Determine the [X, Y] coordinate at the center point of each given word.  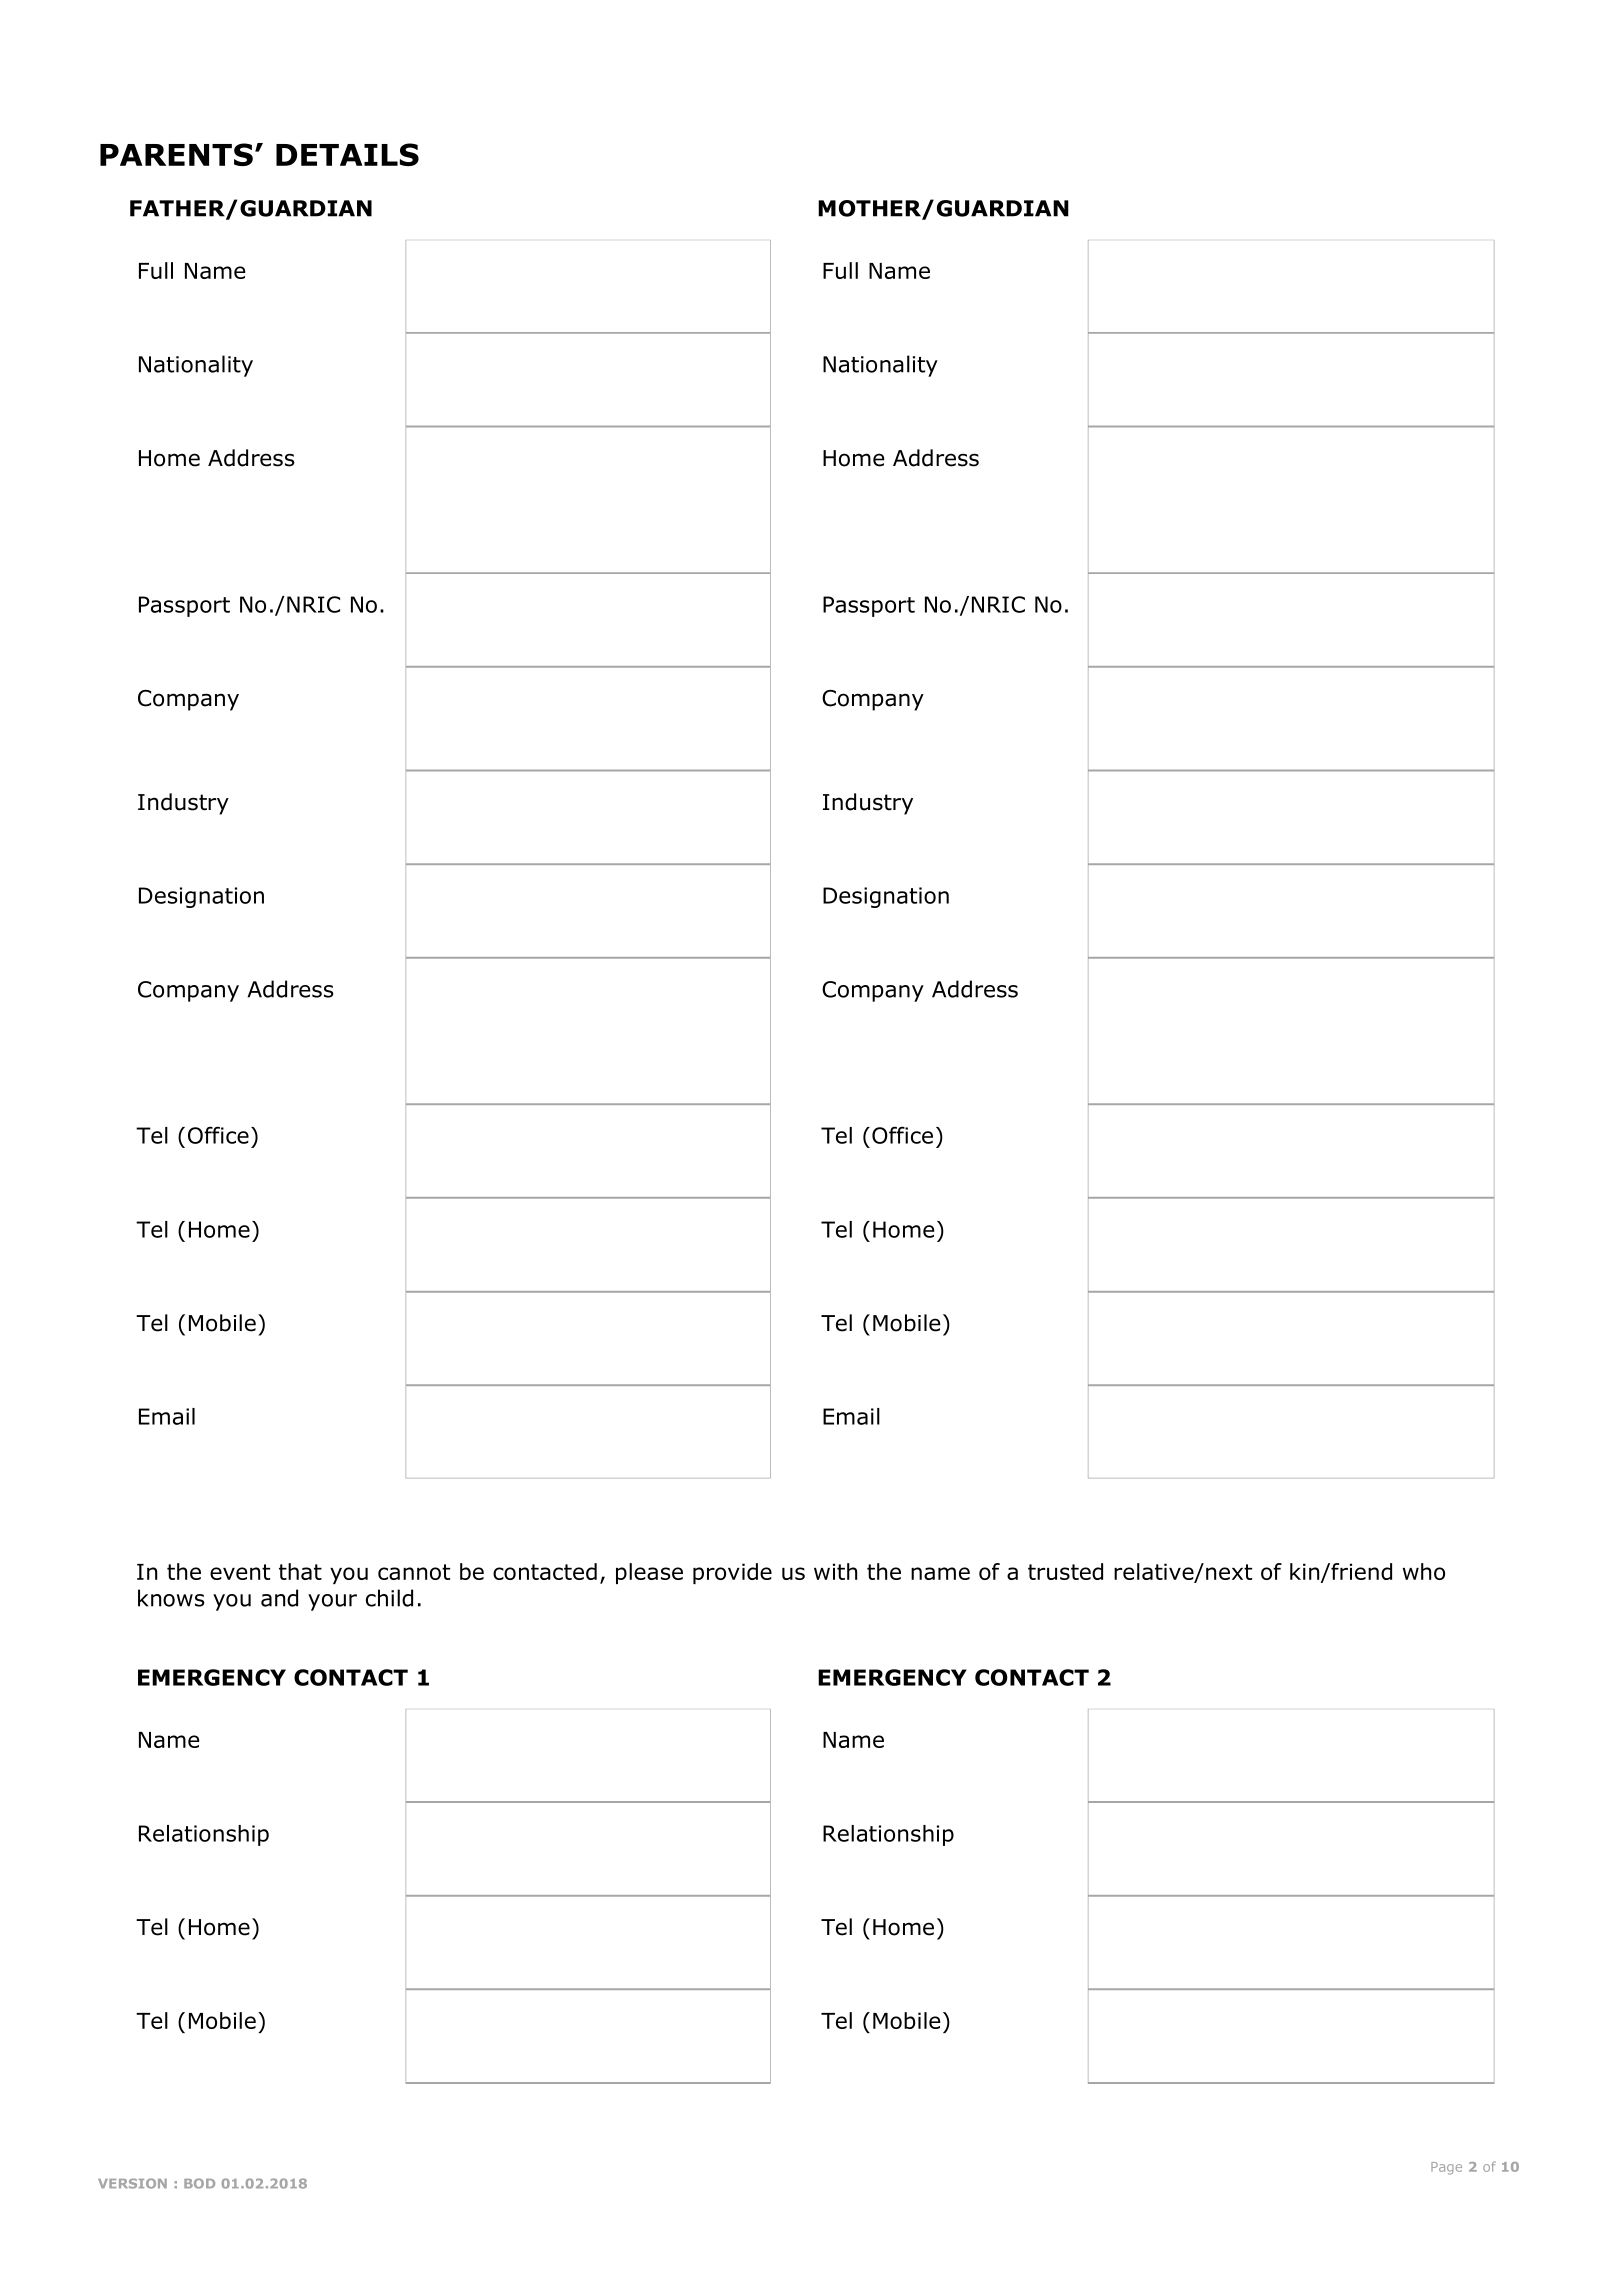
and [279, 1598]
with [835, 1571]
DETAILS [347, 154]
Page [1446, 2168]
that [300, 1571]
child [389, 1598]
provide [732, 1573]
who [1424, 1571]
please [649, 1573]
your [332, 1602]
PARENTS [176, 154]
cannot [414, 1572]
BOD [199, 2183]
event [240, 1572]
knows [171, 1598]
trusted [1065, 1571]
